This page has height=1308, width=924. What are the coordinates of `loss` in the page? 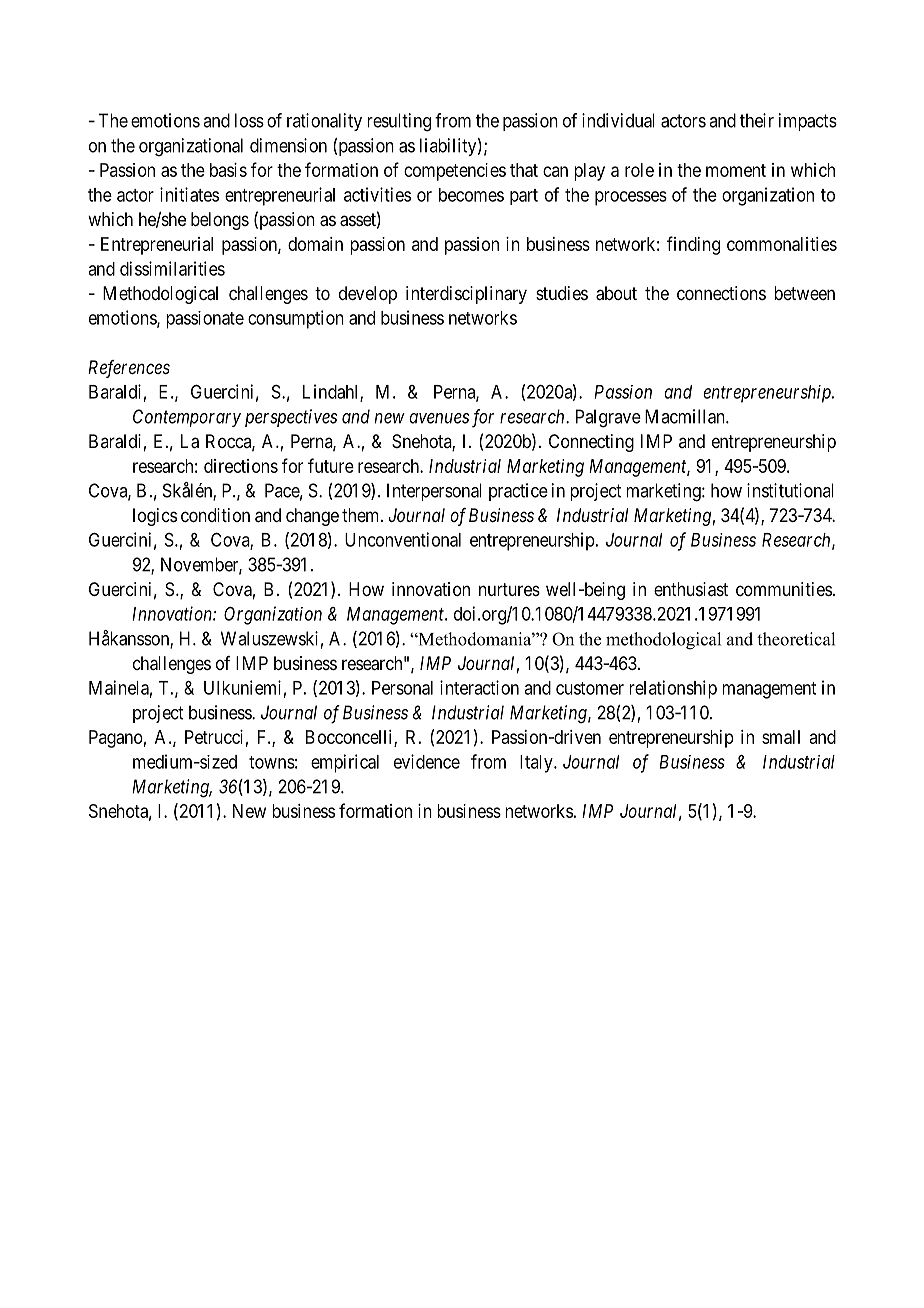 It's located at (249, 120).
